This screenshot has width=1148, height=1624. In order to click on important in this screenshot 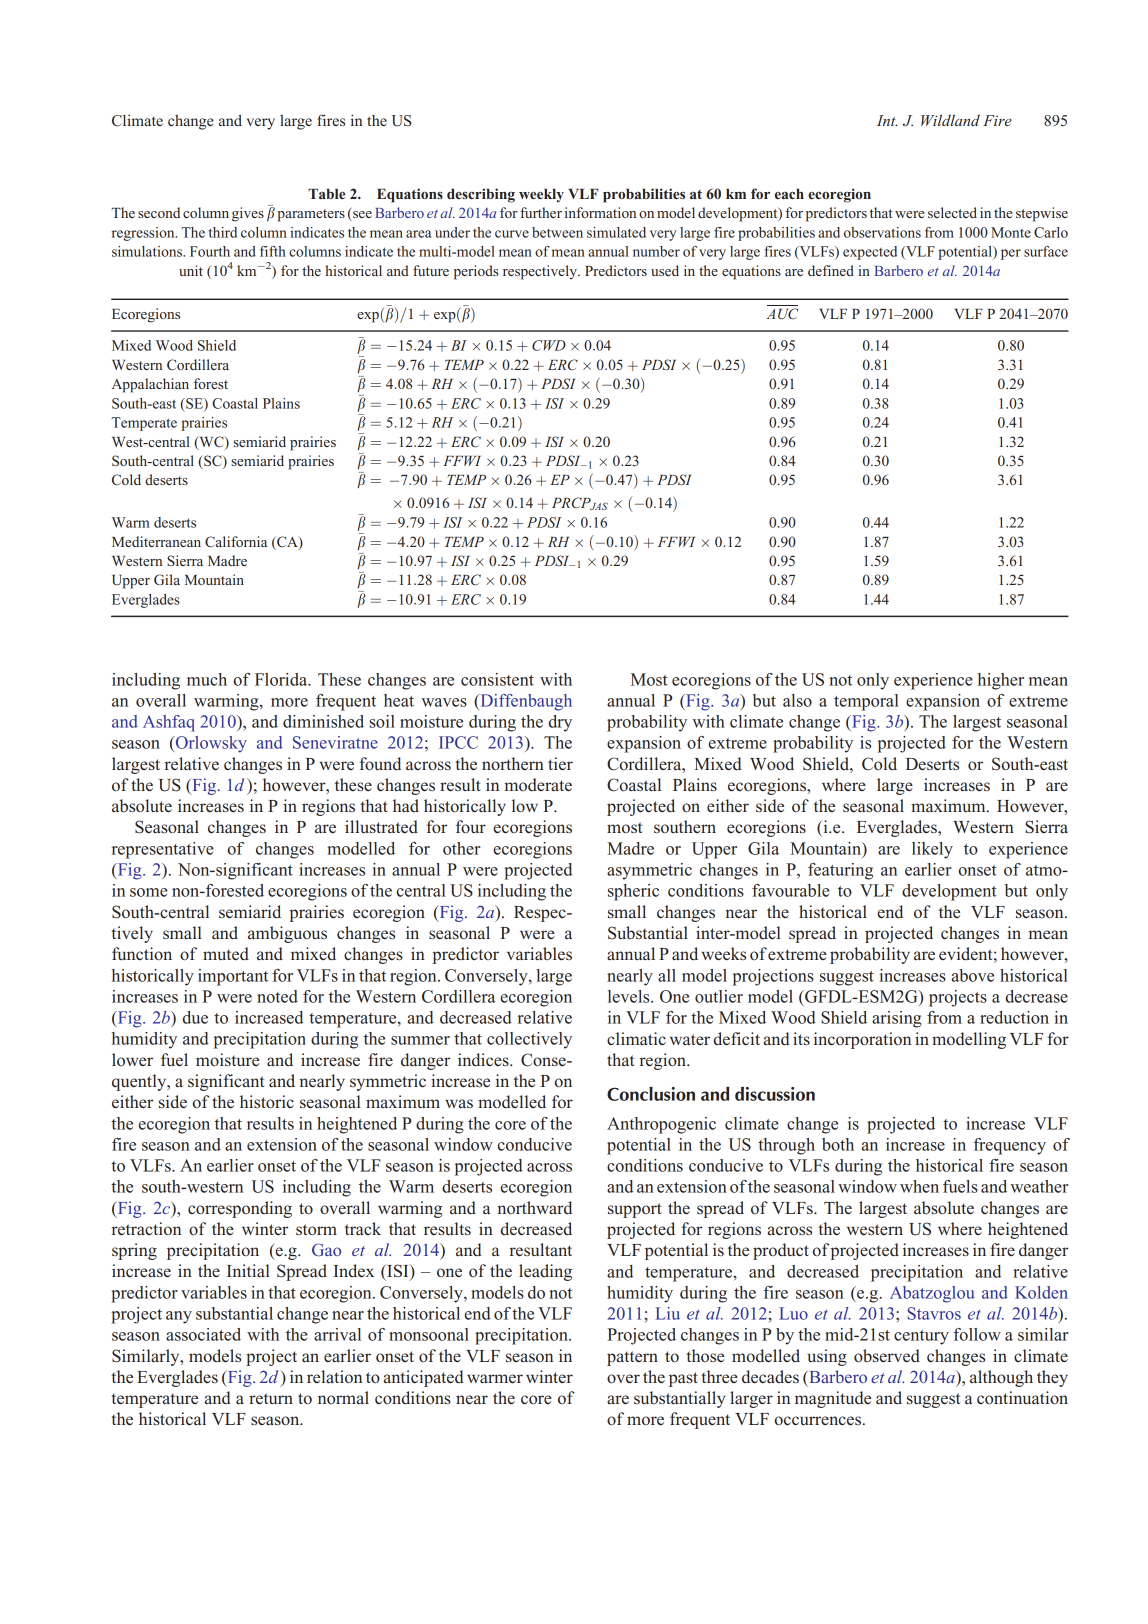, I will do `click(233, 977)`.
